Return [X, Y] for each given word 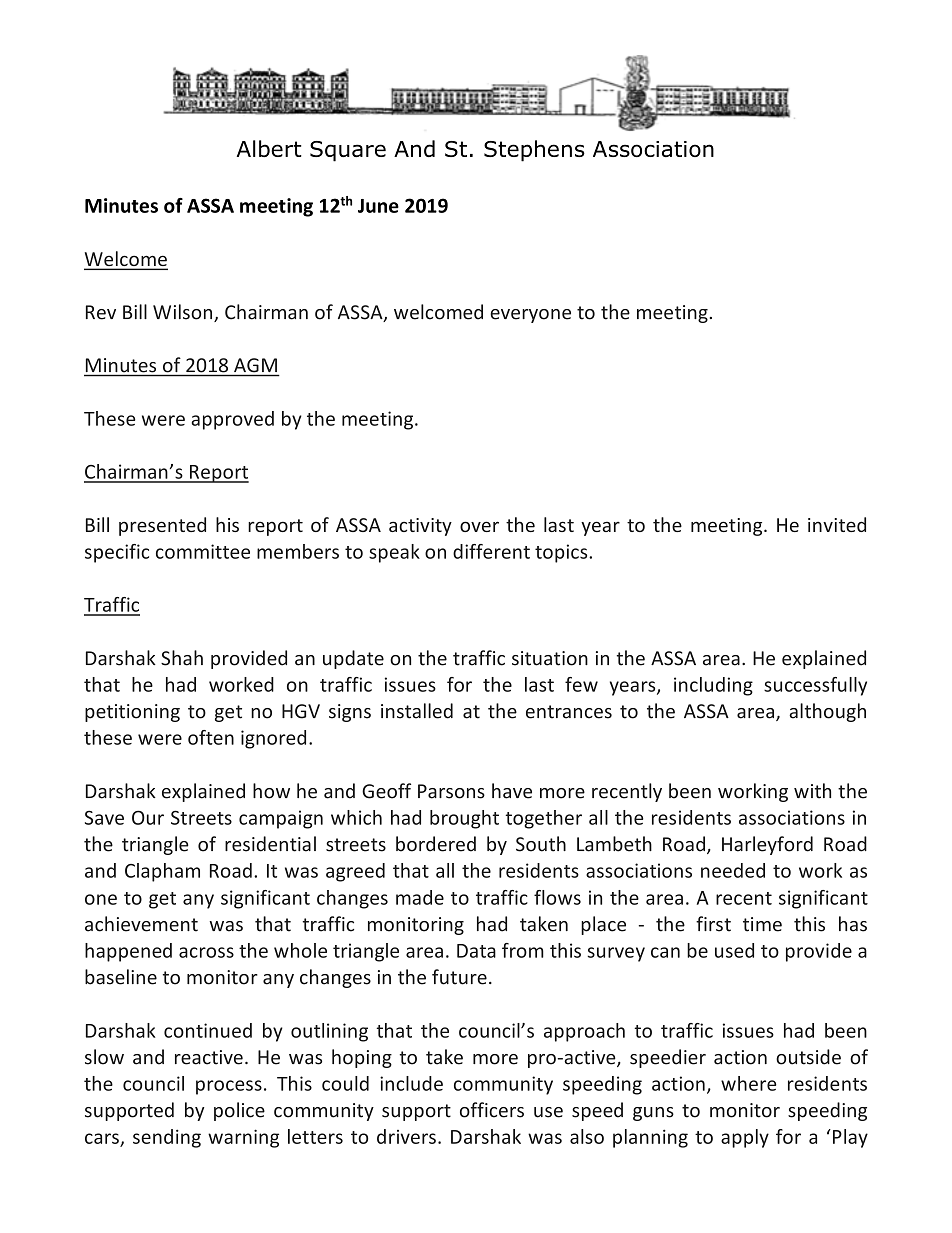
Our [148, 817]
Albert [269, 148]
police [239, 1111]
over [479, 526]
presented [162, 526]
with [812, 791]
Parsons [451, 791]
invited [837, 524]
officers [492, 1110]
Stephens [534, 151]
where [748, 1083]
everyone [530, 316]
